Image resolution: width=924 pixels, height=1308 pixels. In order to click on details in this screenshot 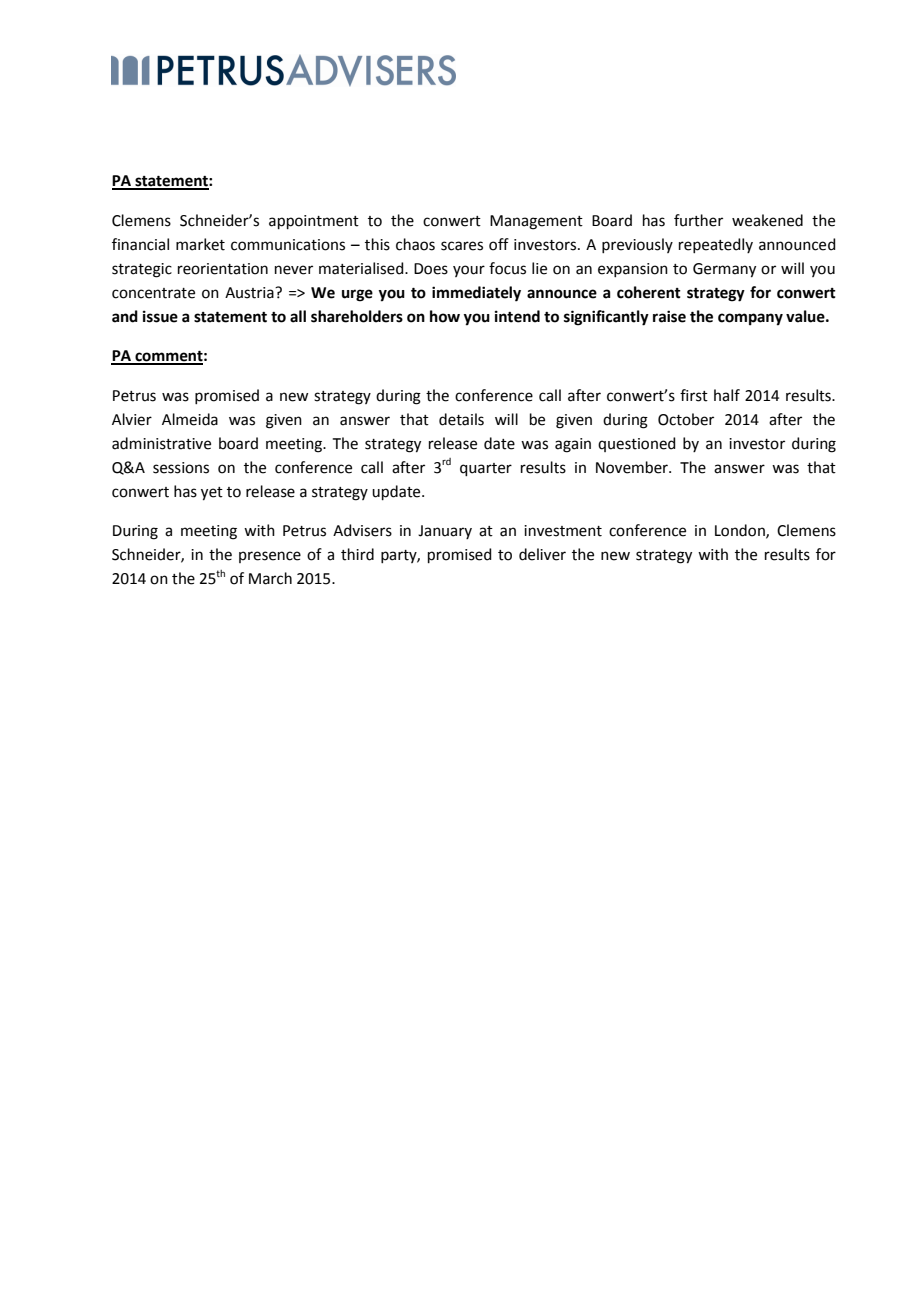, I will do `click(461, 419)`.
